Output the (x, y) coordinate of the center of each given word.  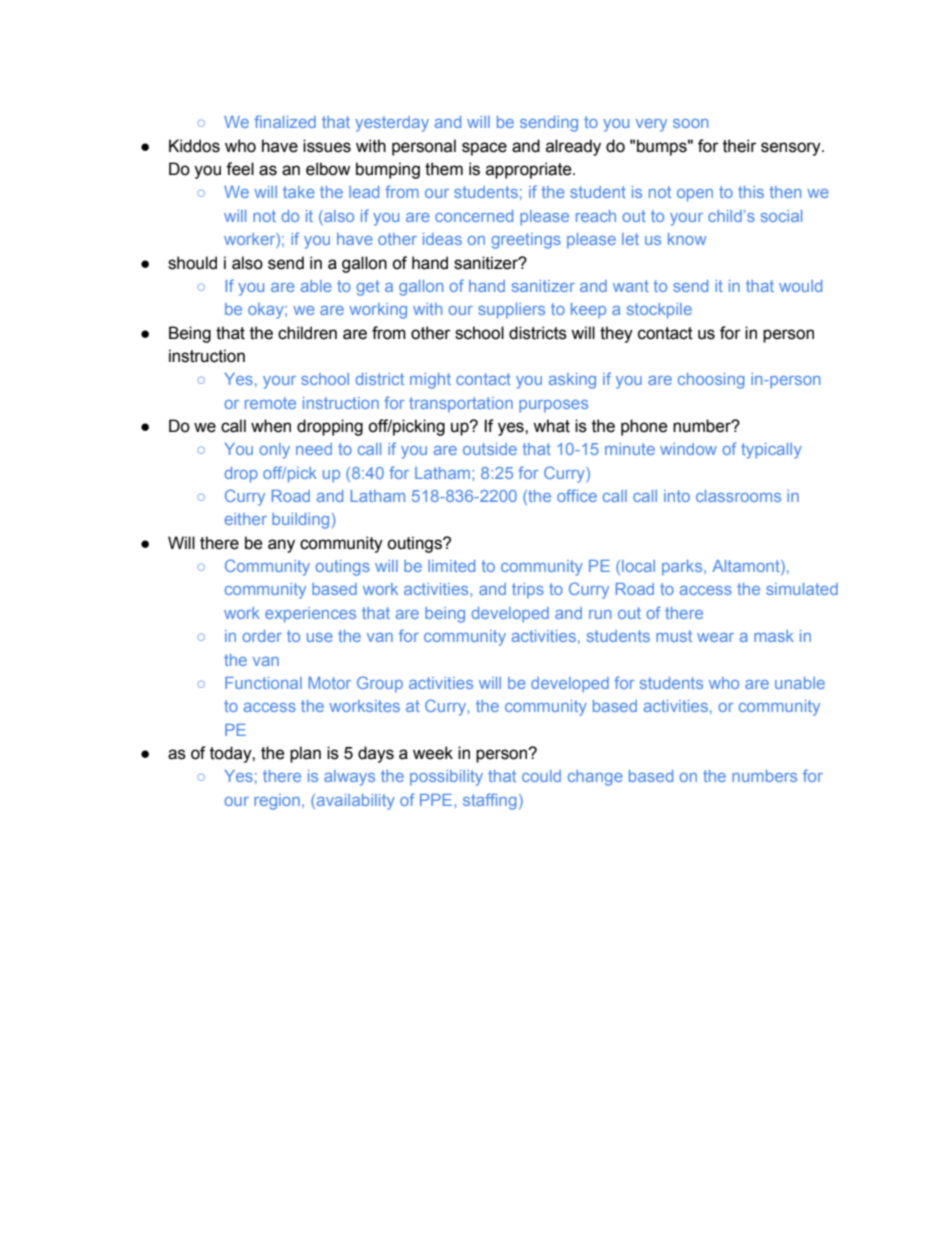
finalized (285, 121)
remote (270, 403)
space (484, 149)
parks (683, 567)
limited (451, 566)
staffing (489, 801)
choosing (711, 381)
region (277, 802)
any (281, 546)
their (740, 146)
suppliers (511, 311)
